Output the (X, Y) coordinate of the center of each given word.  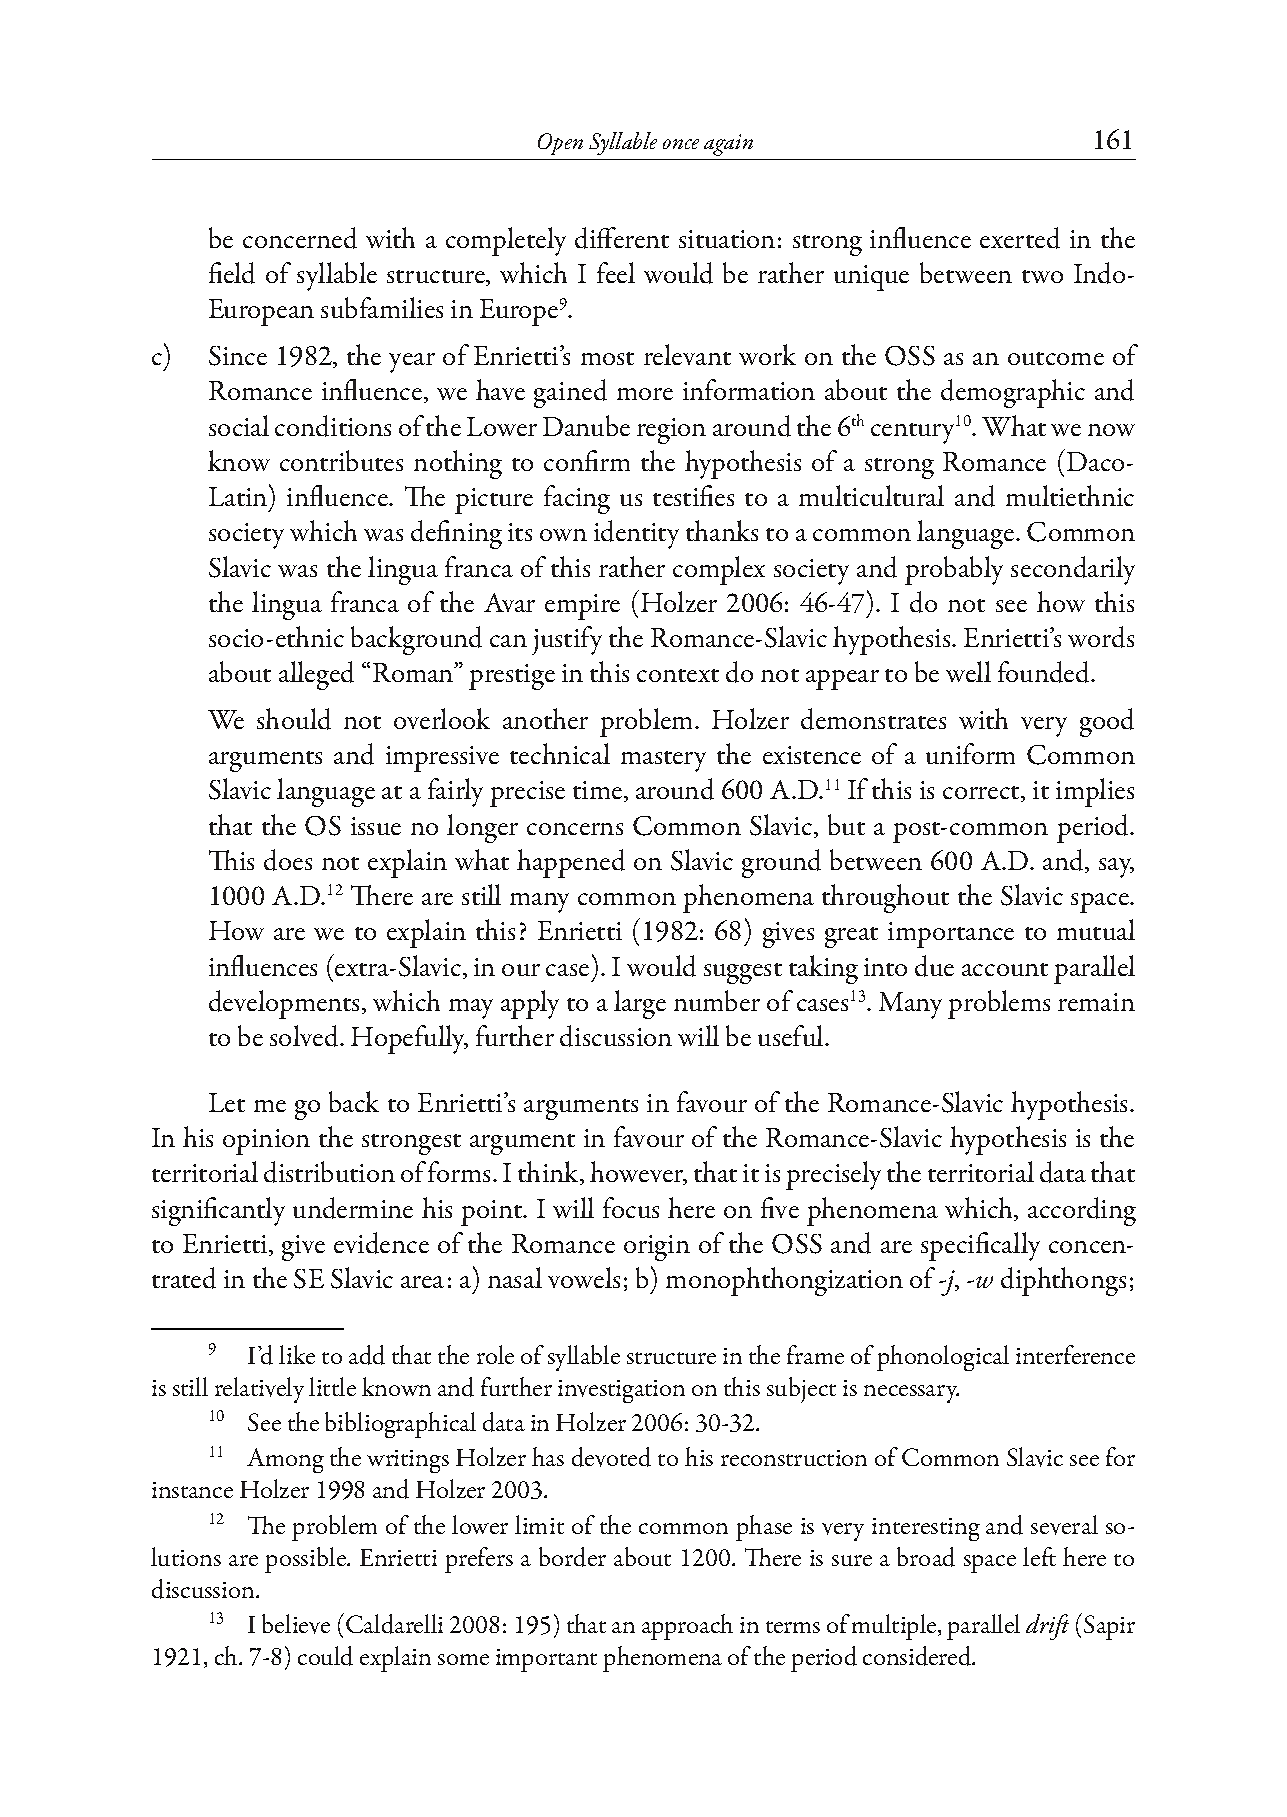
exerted (1020, 238)
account (1005, 969)
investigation (621, 1391)
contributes (341, 460)
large (640, 1004)
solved (305, 1036)
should (294, 719)
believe (296, 1624)
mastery (663, 761)
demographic (1013, 393)
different (622, 238)
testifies (693, 495)
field (232, 273)
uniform (970, 753)
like (297, 1354)
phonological (943, 1358)
